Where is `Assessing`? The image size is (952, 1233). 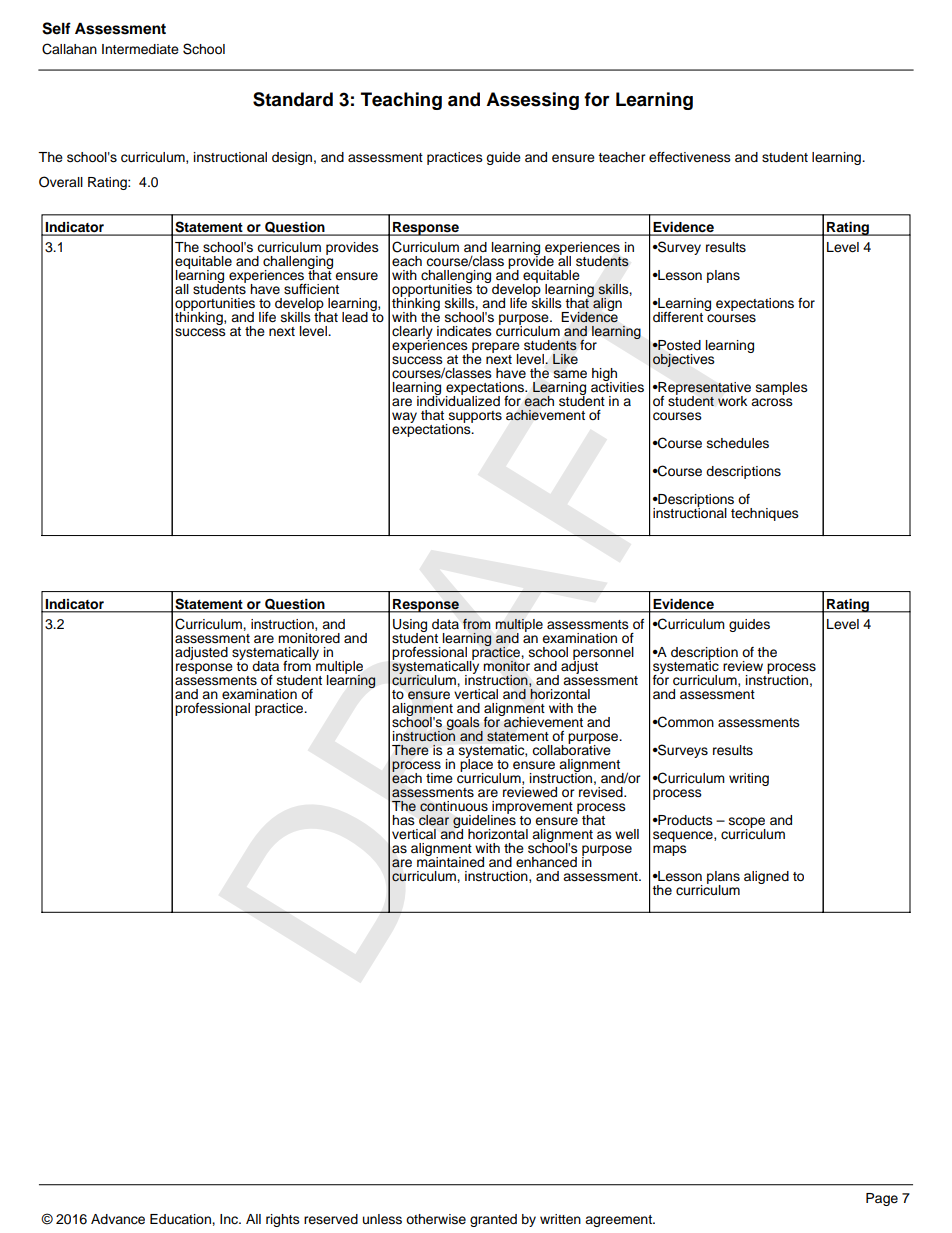 Assessing is located at coordinates (532, 101).
